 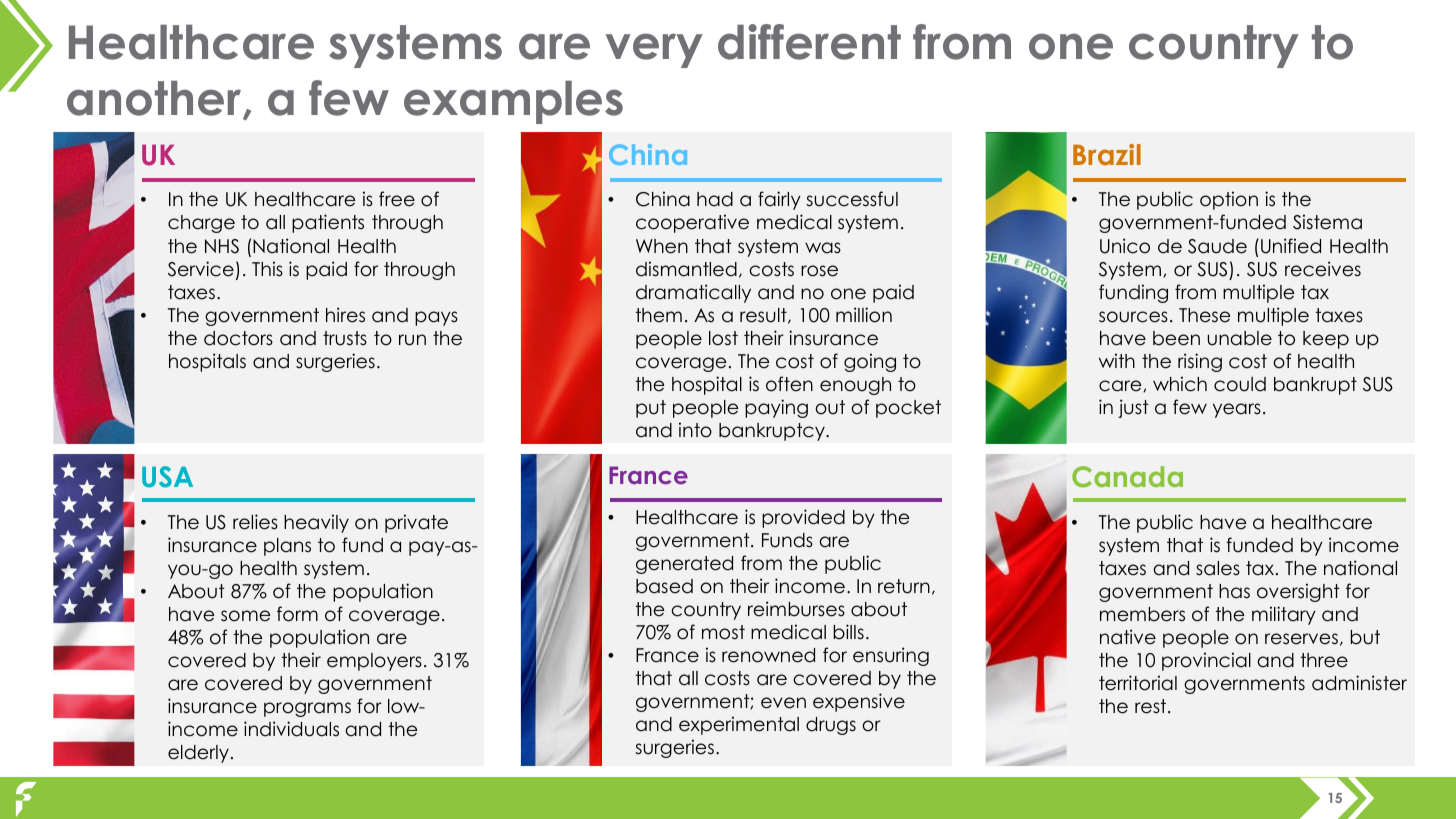 I want to click on These, so click(x=1204, y=315).
